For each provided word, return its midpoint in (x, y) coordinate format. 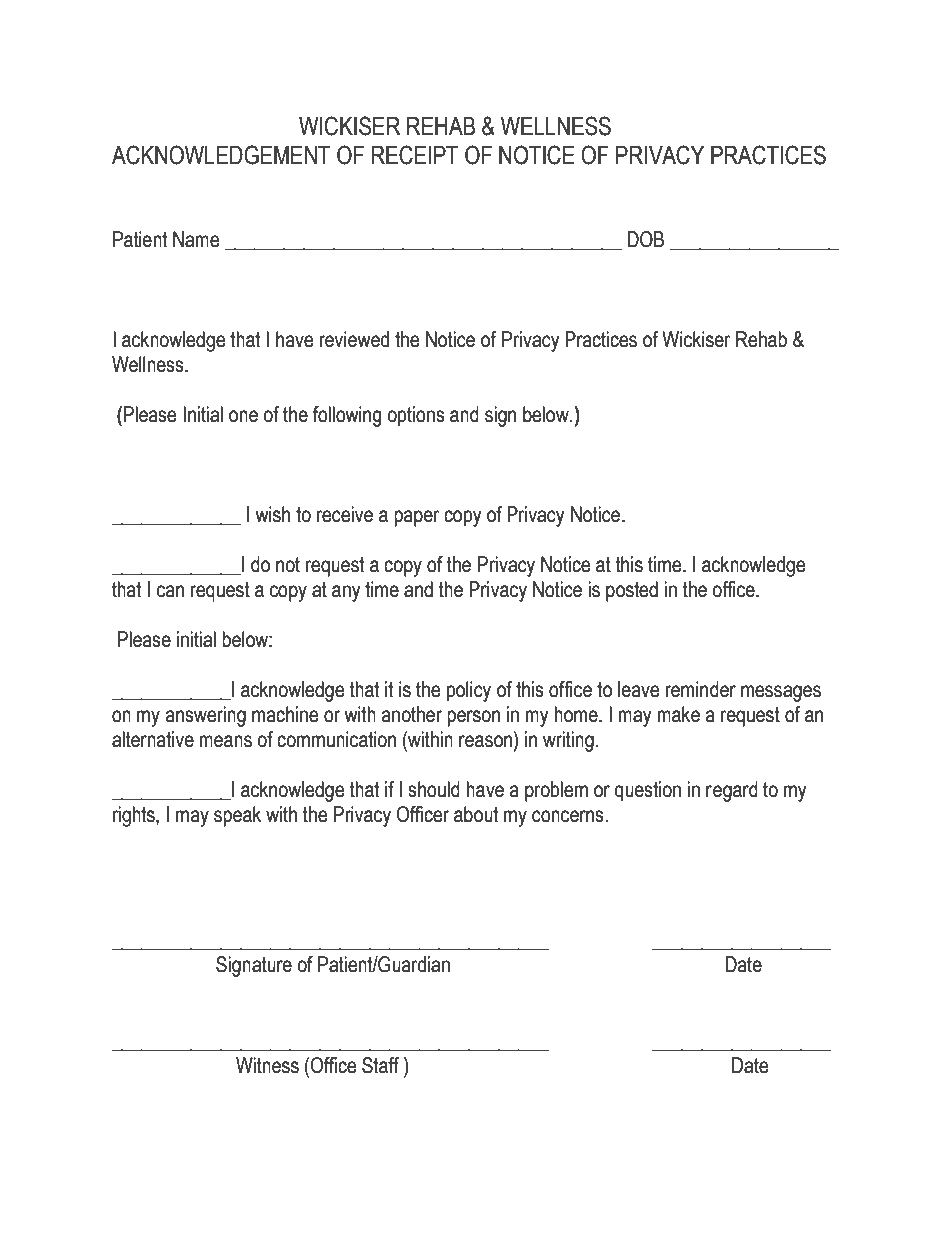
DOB (646, 239)
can (170, 591)
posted (632, 591)
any (346, 593)
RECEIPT (415, 155)
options (416, 416)
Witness (267, 1065)
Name (196, 239)
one (243, 416)
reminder (700, 689)
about (476, 814)
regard (732, 791)
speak (237, 816)
